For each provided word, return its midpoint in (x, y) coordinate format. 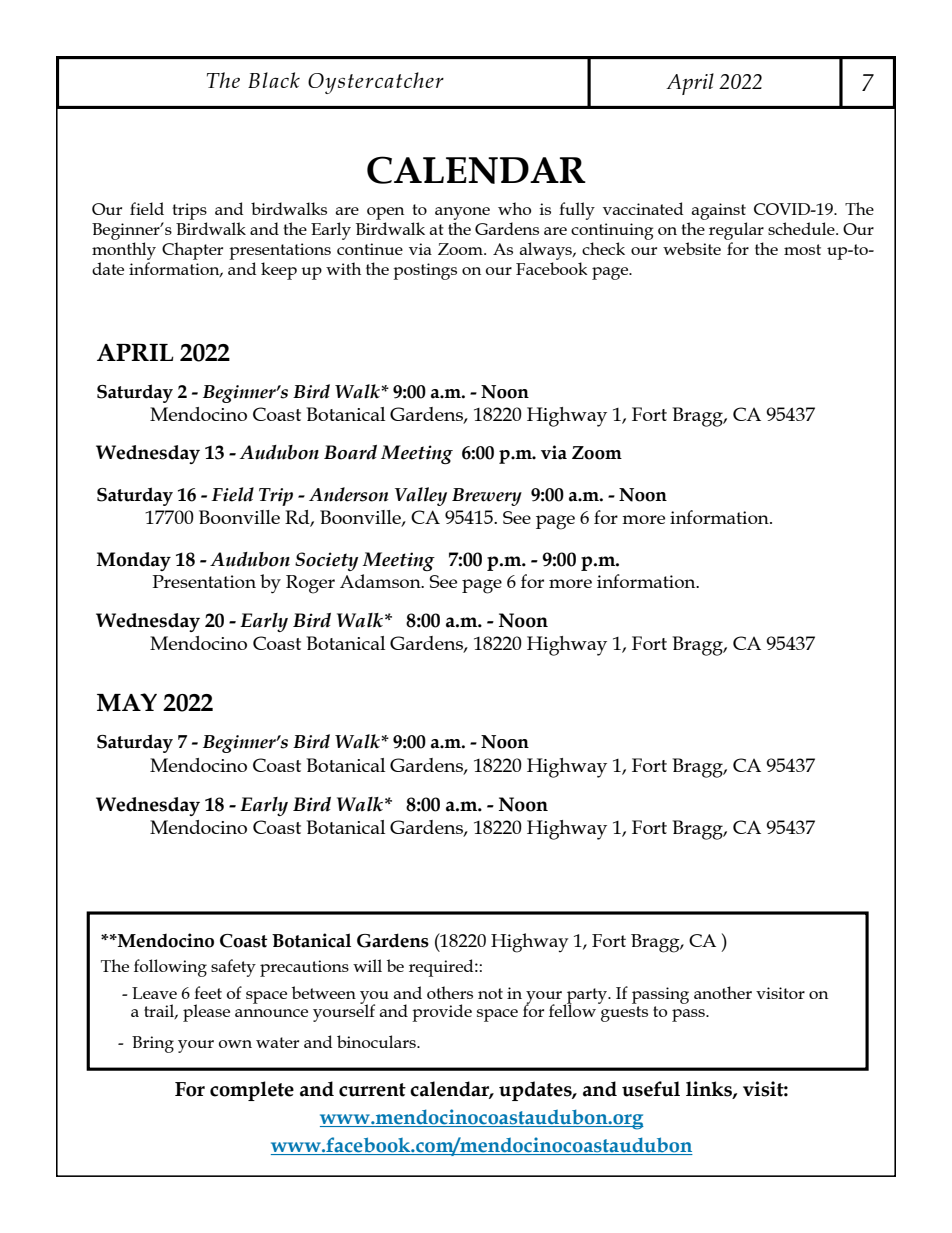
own (235, 1044)
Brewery (487, 497)
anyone (462, 213)
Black (274, 80)
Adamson (381, 581)
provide (442, 1013)
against (719, 211)
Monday (134, 561)
